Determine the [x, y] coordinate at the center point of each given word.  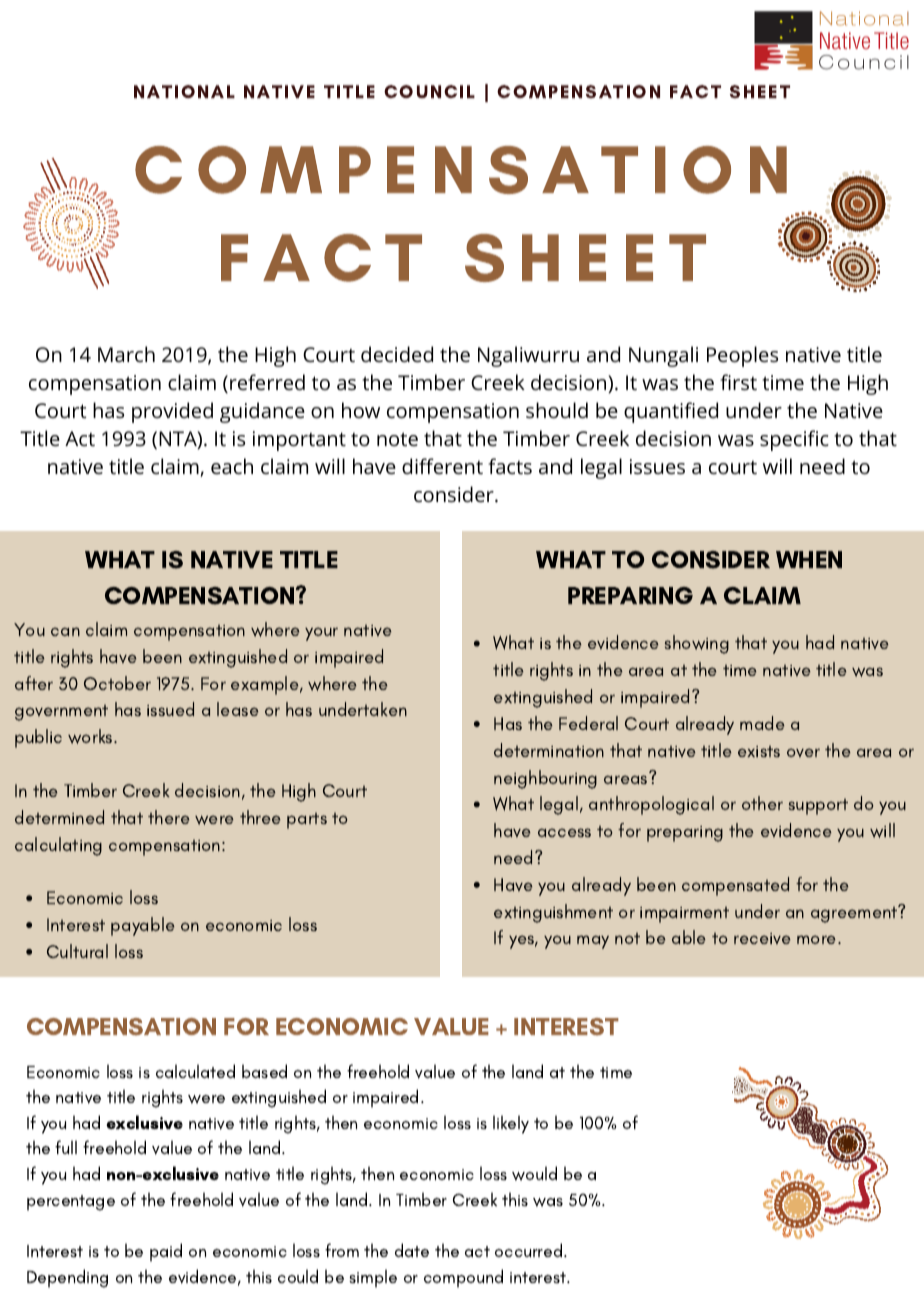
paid [166, 1252]
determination [549, 750]
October [117, 683]
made [762, 723]
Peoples [742, 356]
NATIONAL [184, 91]
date [412, 1250]
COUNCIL [429, 91]
